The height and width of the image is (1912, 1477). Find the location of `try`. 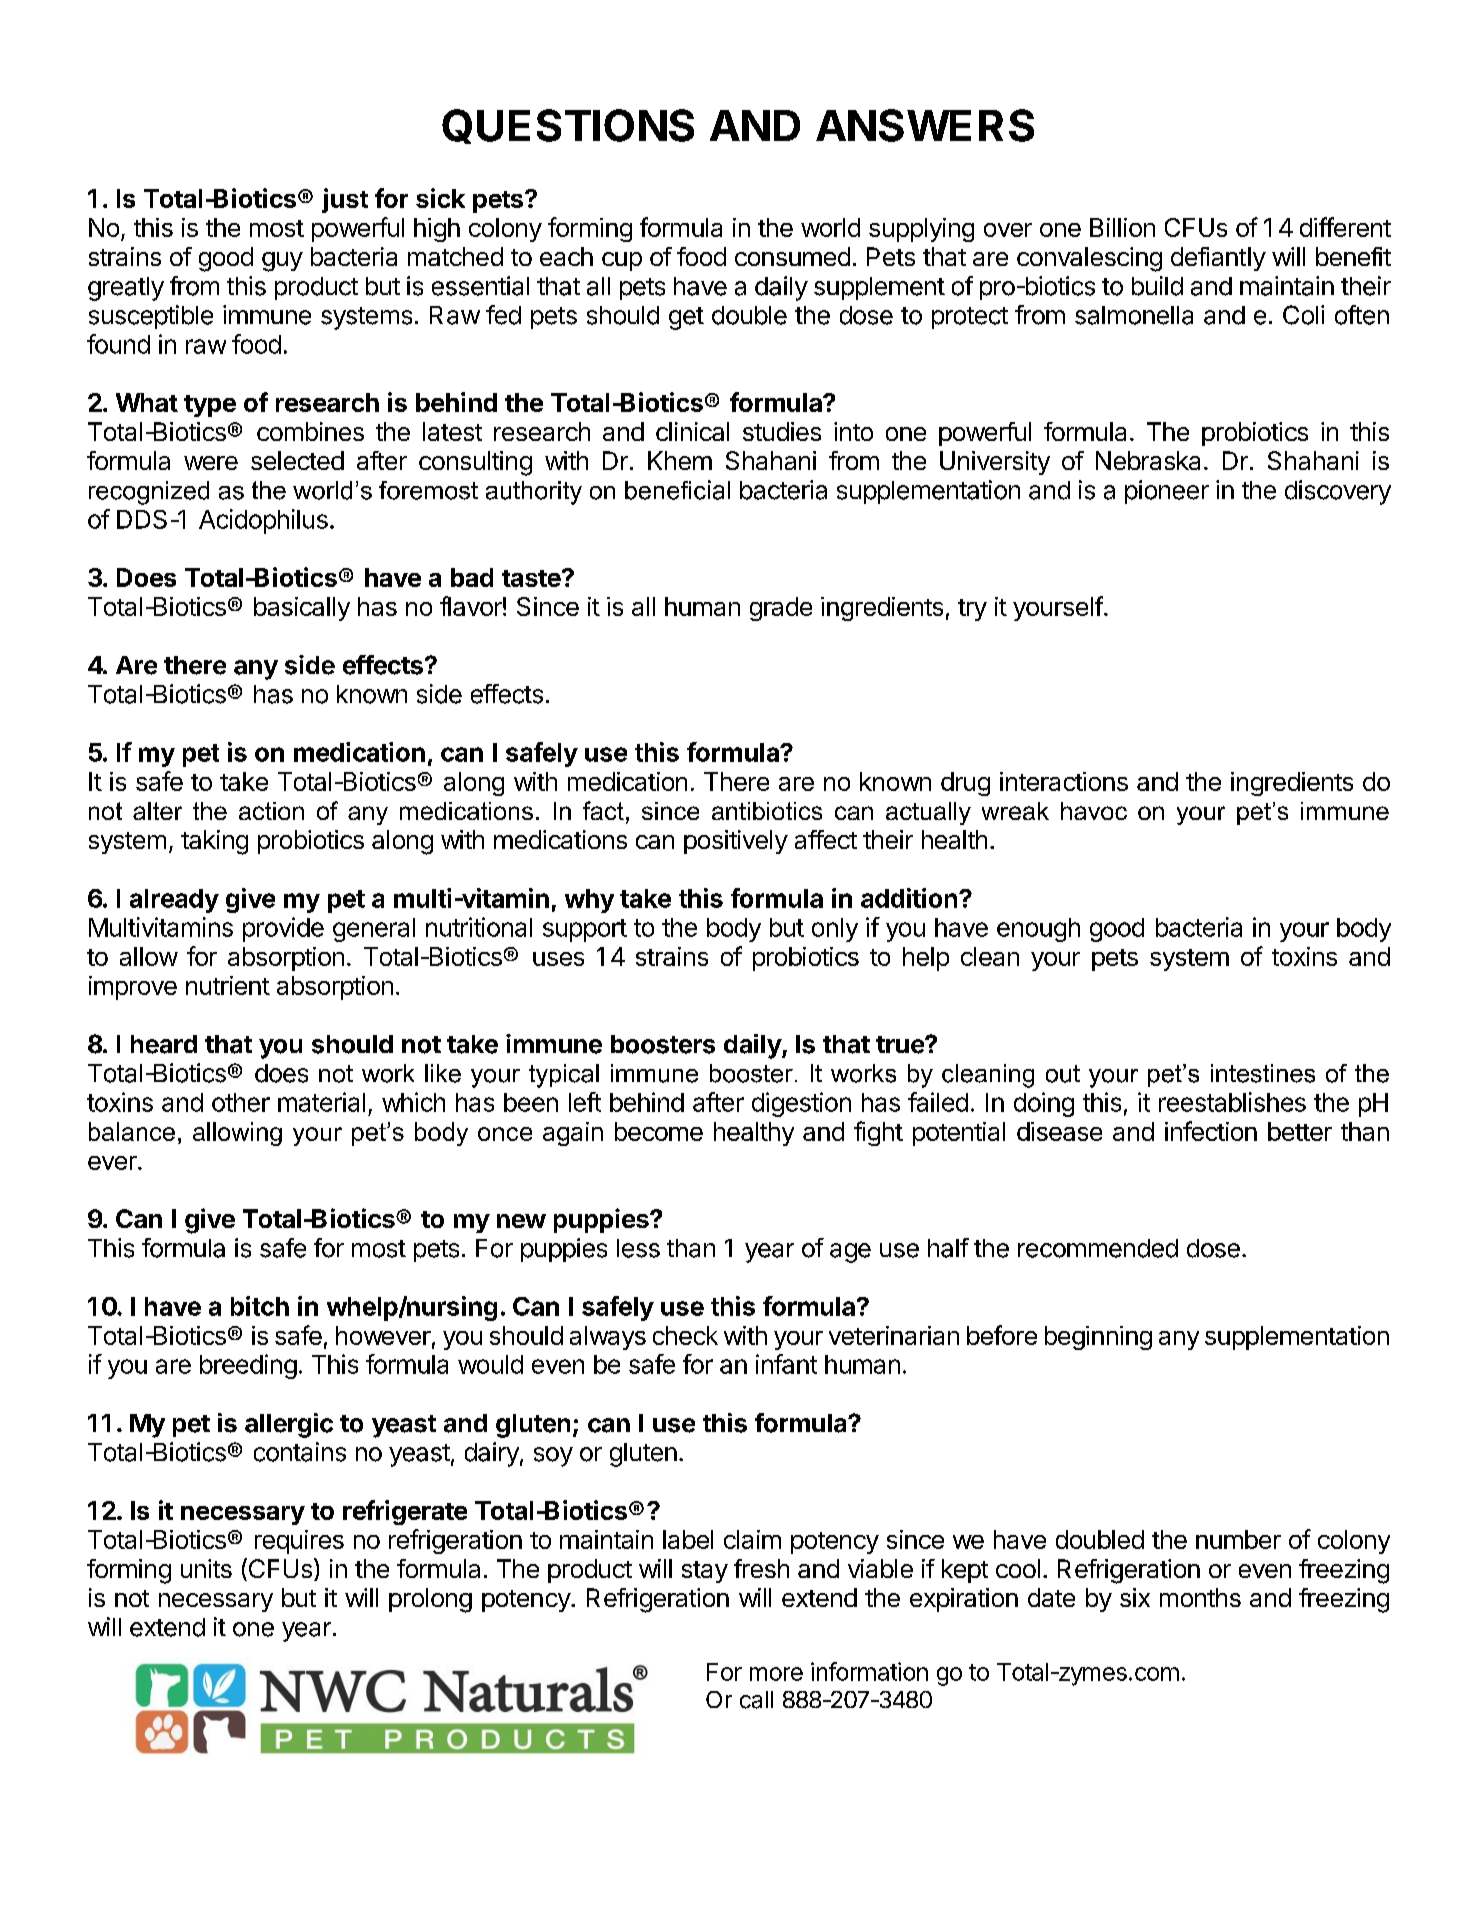

try is located at coordinates (972, 610).
